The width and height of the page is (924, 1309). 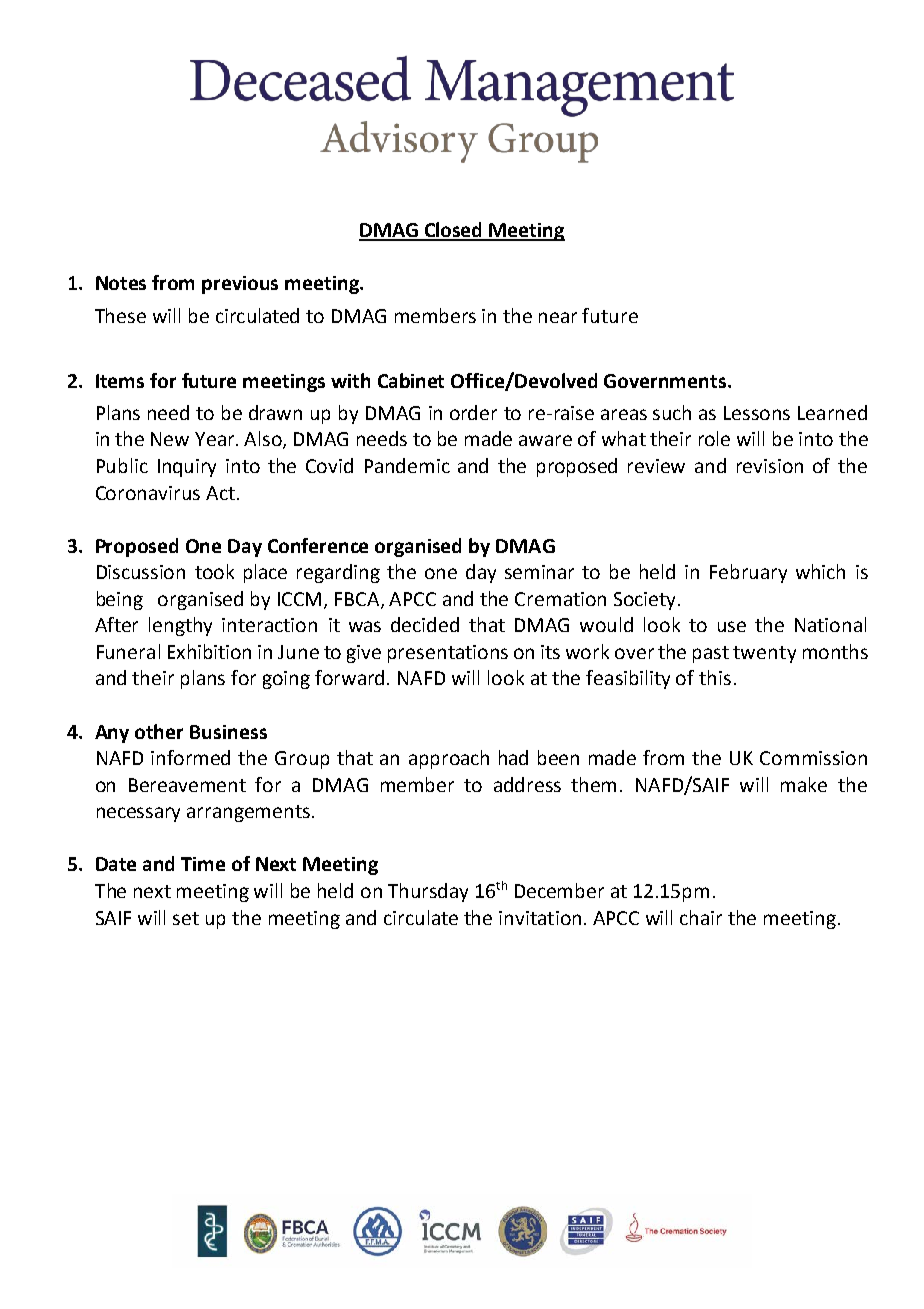 What do you see at coordinates (448, 654) in the page?
I see `presentations` at bounding box center [448, 654].
